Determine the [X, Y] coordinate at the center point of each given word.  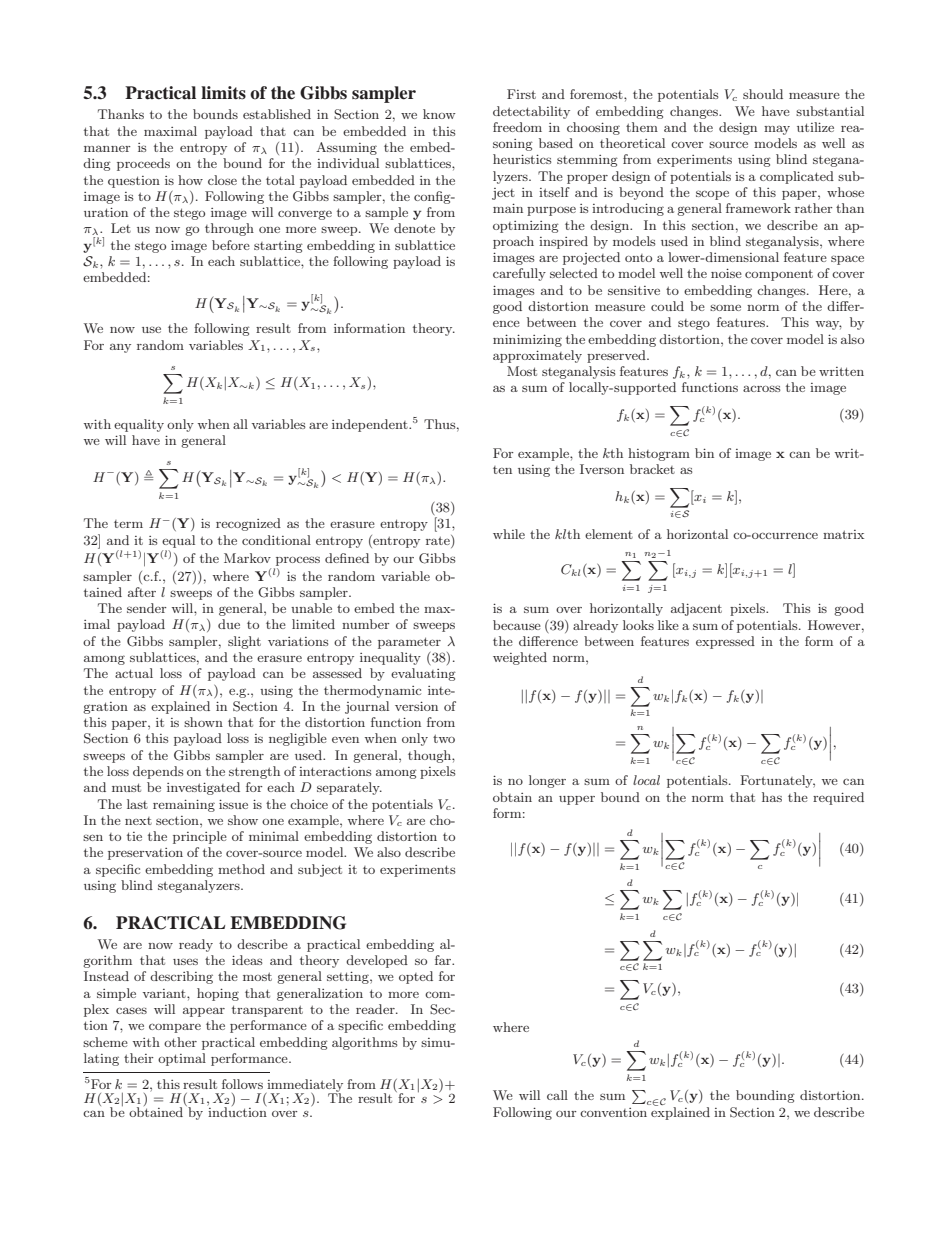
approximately [537, 356]
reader [376, 1009]
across [761, 388]
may [777, 130]
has [772, 797]
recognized [248, 524]
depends [158, 772]
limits [223, 93]
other [180, 1042]
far [444, 960]
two [444, 738]
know [439, 114]
